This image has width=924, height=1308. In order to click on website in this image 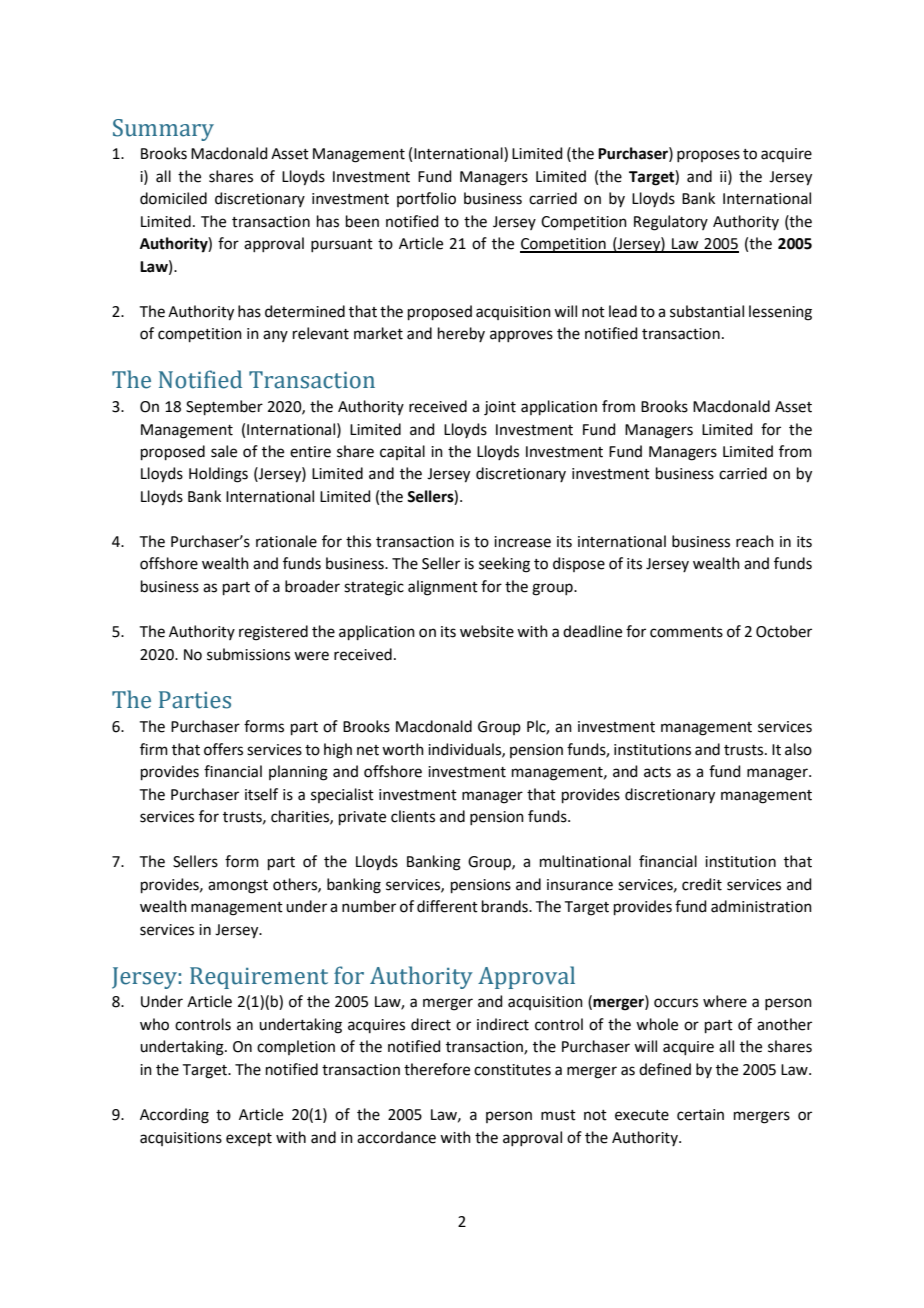, I will do `click(487, 631)`.
